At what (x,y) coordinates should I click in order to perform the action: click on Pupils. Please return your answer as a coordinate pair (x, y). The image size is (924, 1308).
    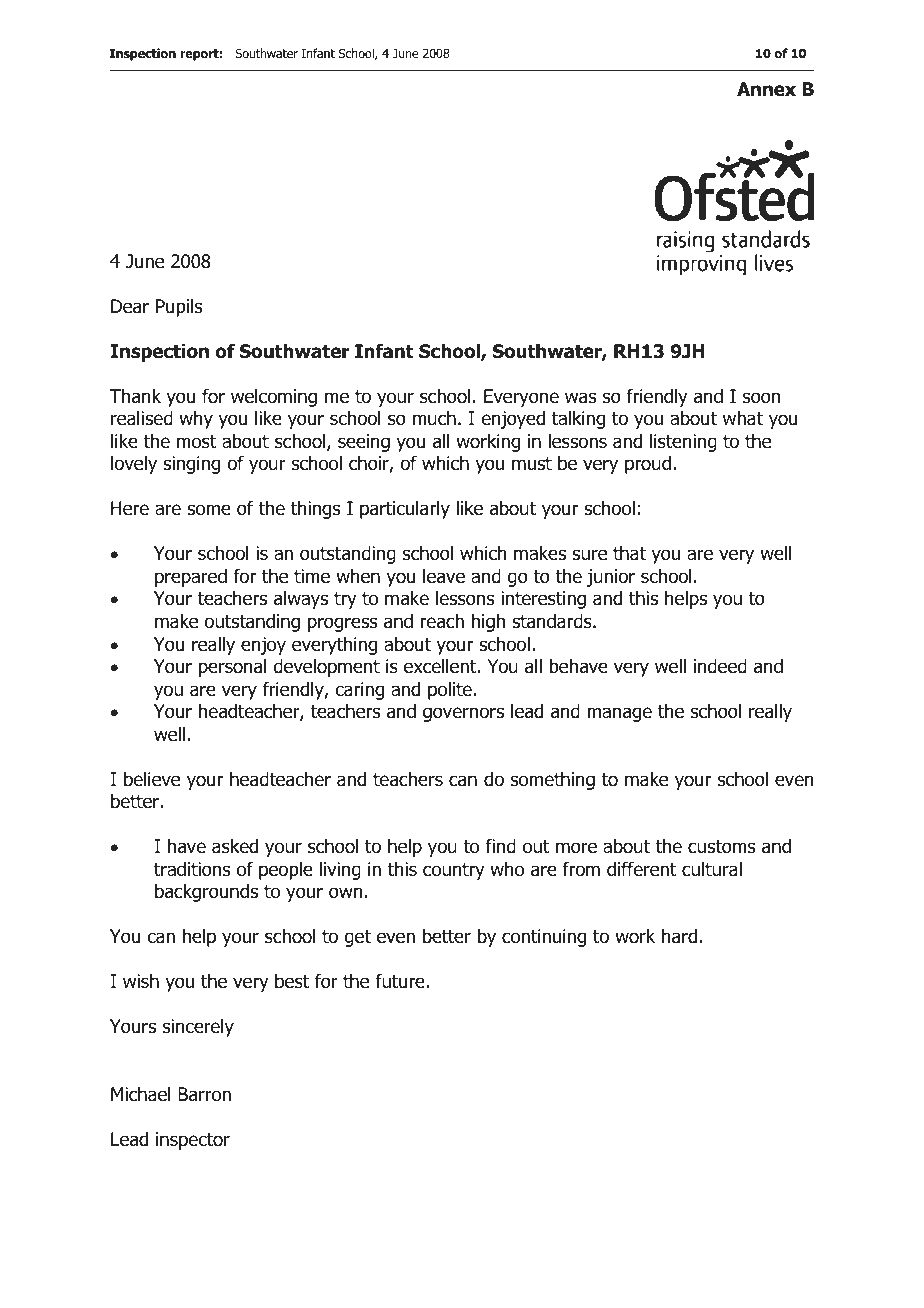
    Looking at the image, I should click on (179, 308).
